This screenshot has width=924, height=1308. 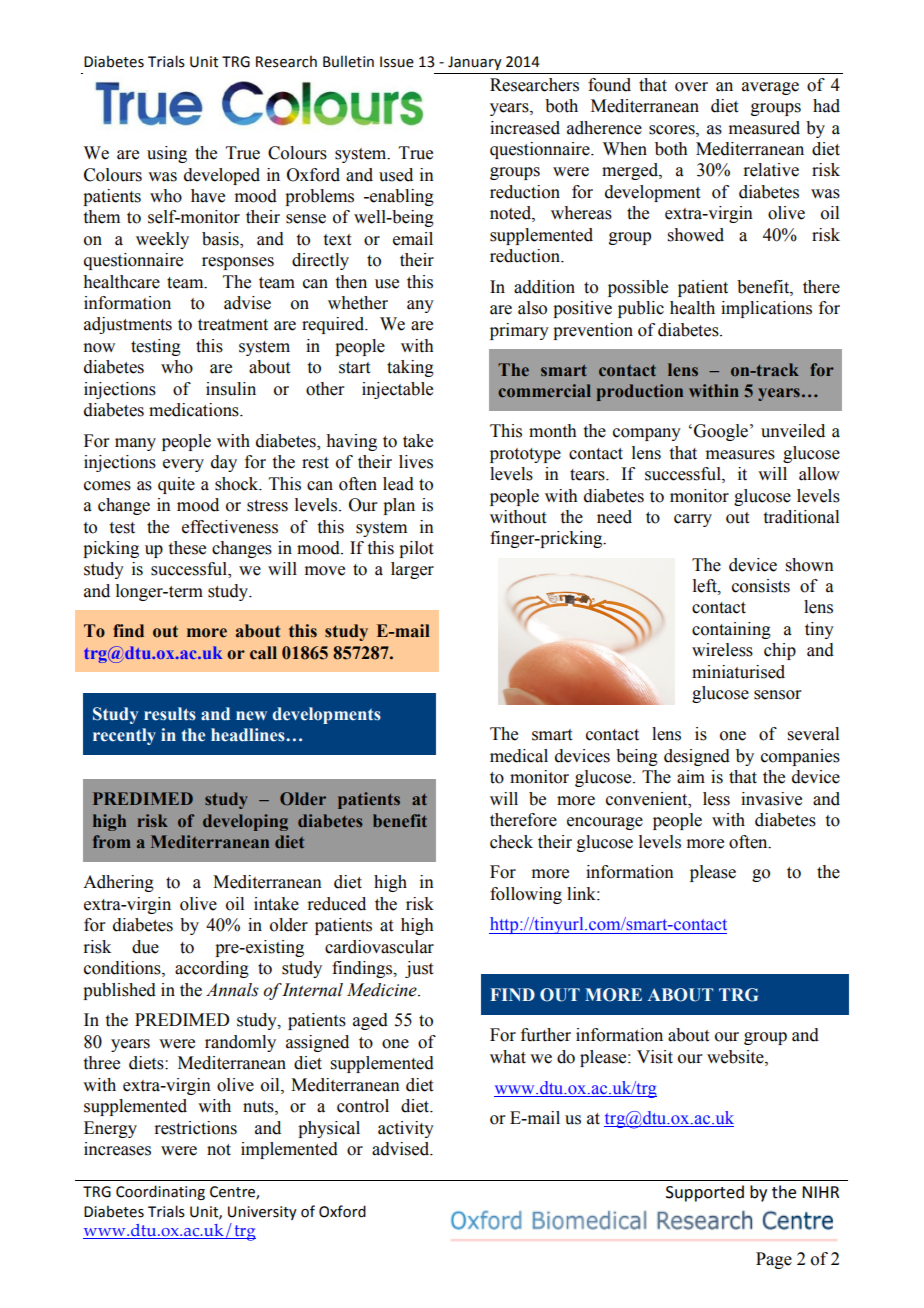 I want to click on activity, so click(x=406, y=1129).
